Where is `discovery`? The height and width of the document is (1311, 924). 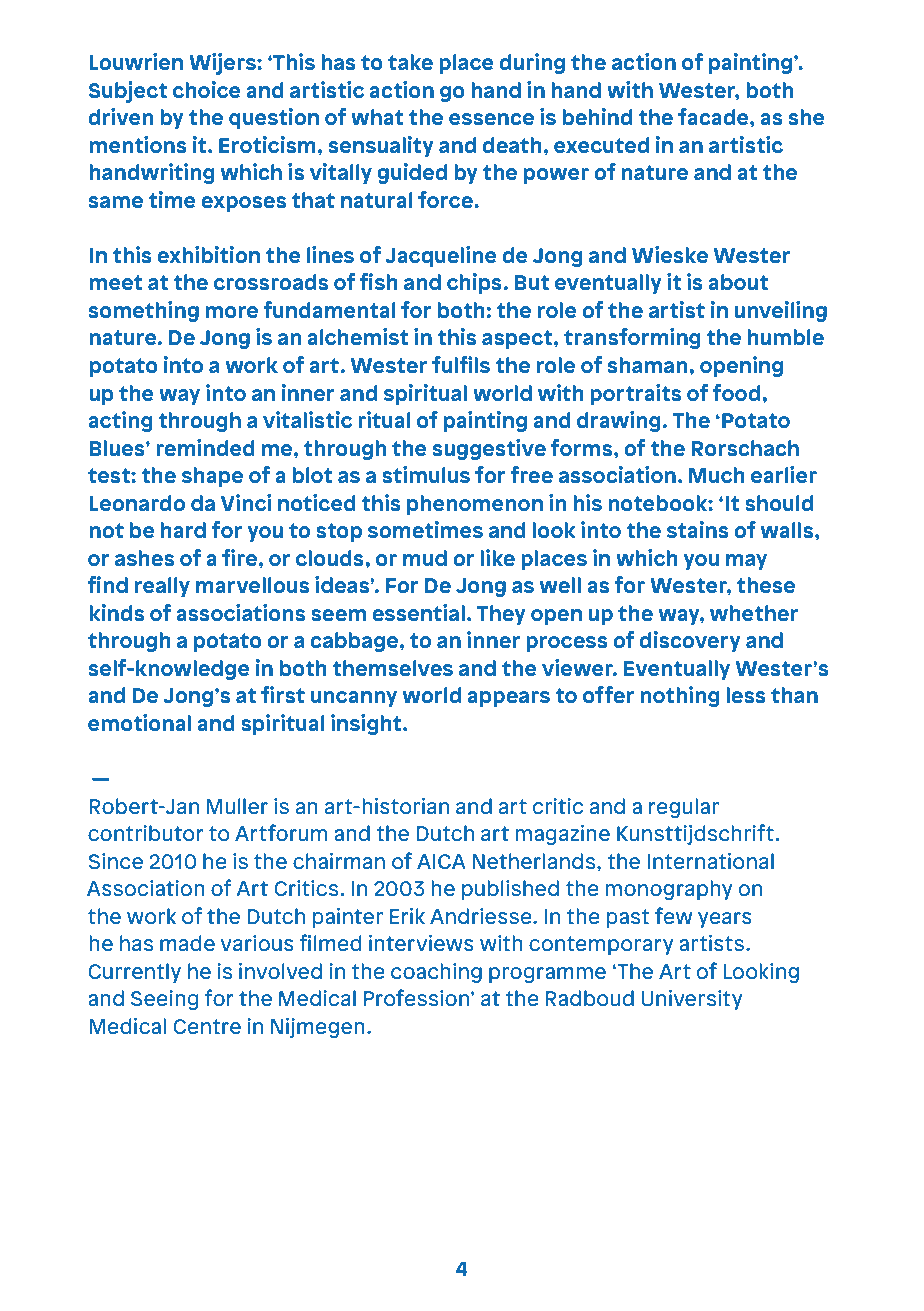 discovery is located at coordinates (690, 641).
